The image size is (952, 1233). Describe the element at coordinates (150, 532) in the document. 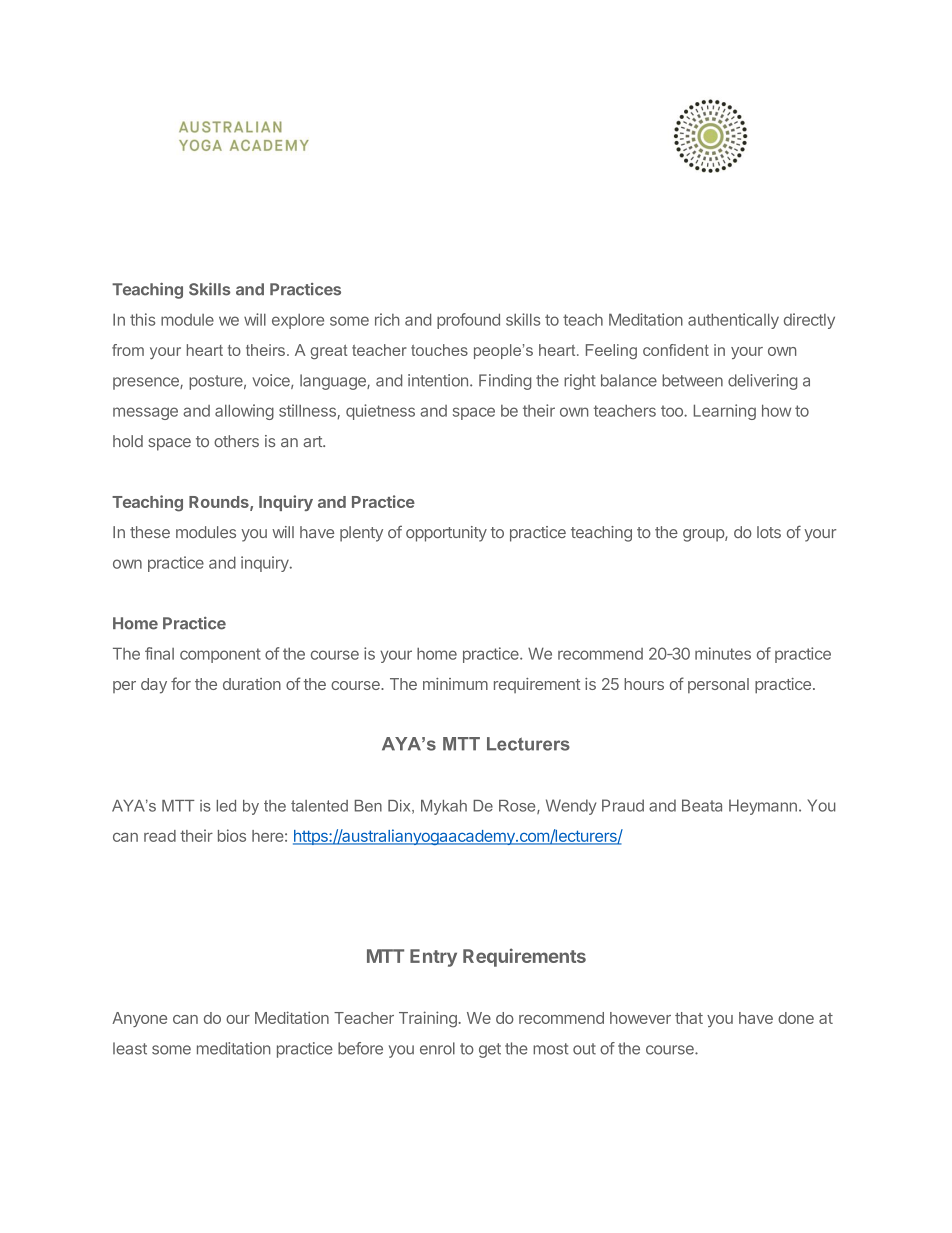

I see `these` at that location.
